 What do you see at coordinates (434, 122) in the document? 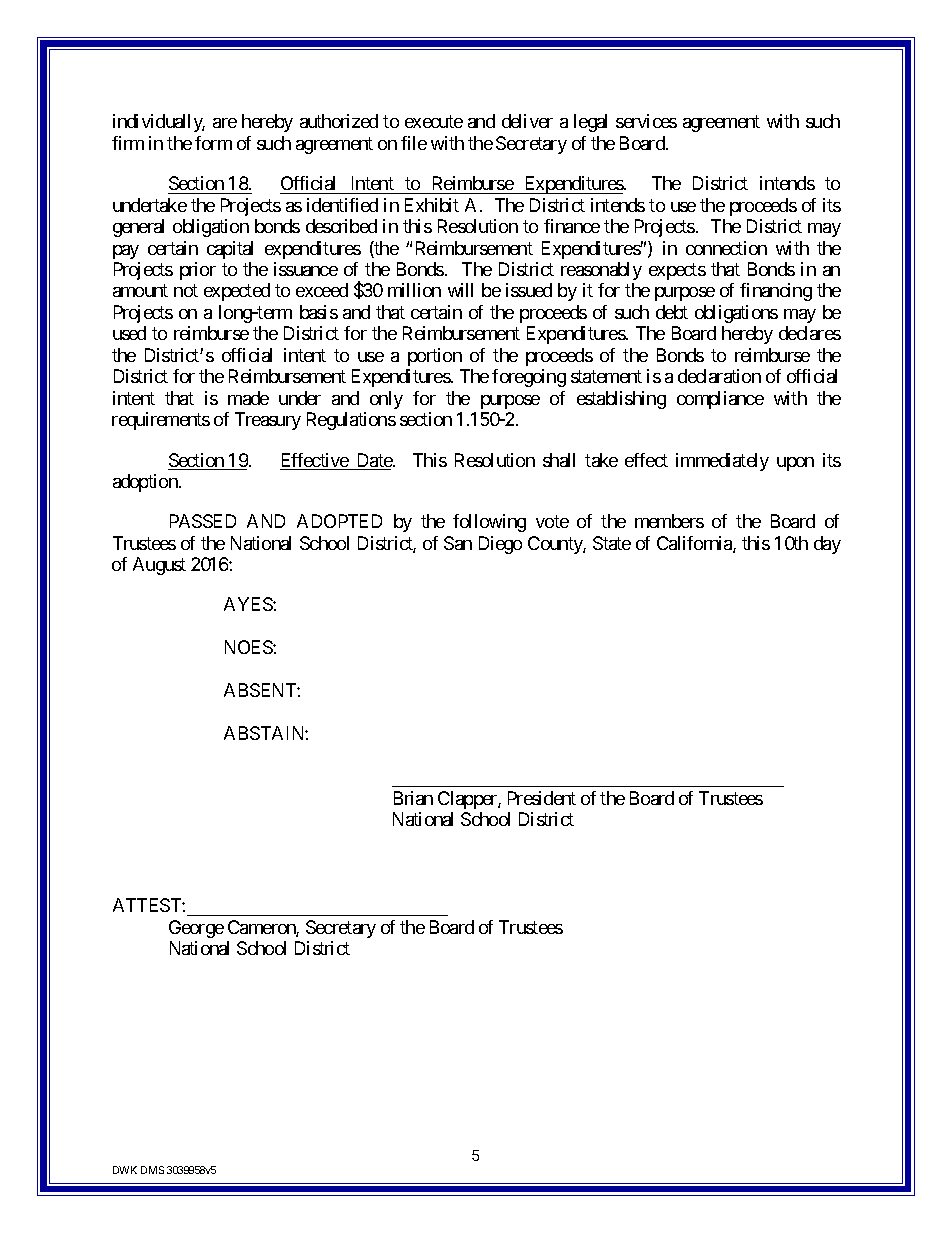
I see `execute` at bounding box center [434, 122].
